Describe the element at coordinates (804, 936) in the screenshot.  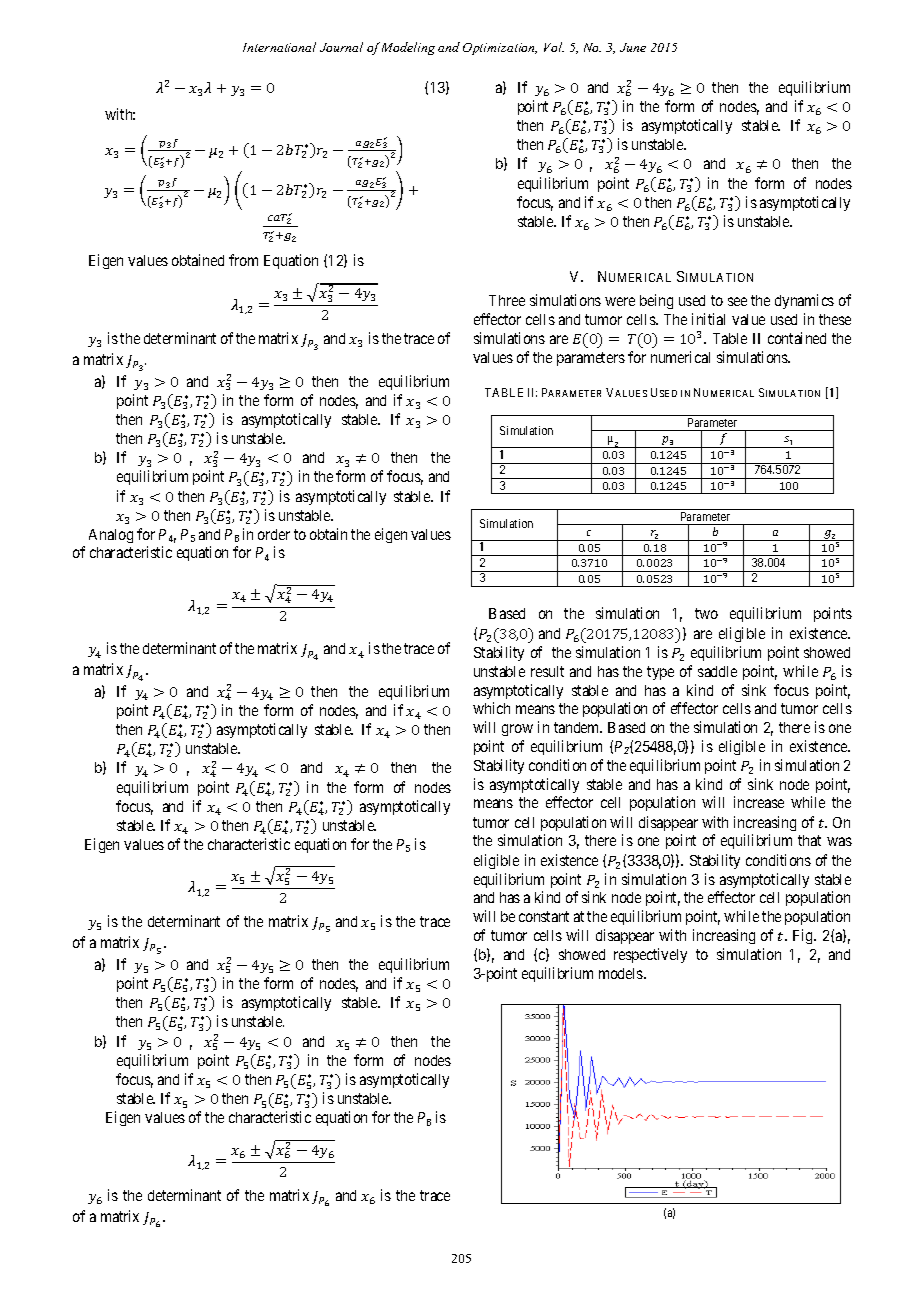
I see `Fig` at that location.
